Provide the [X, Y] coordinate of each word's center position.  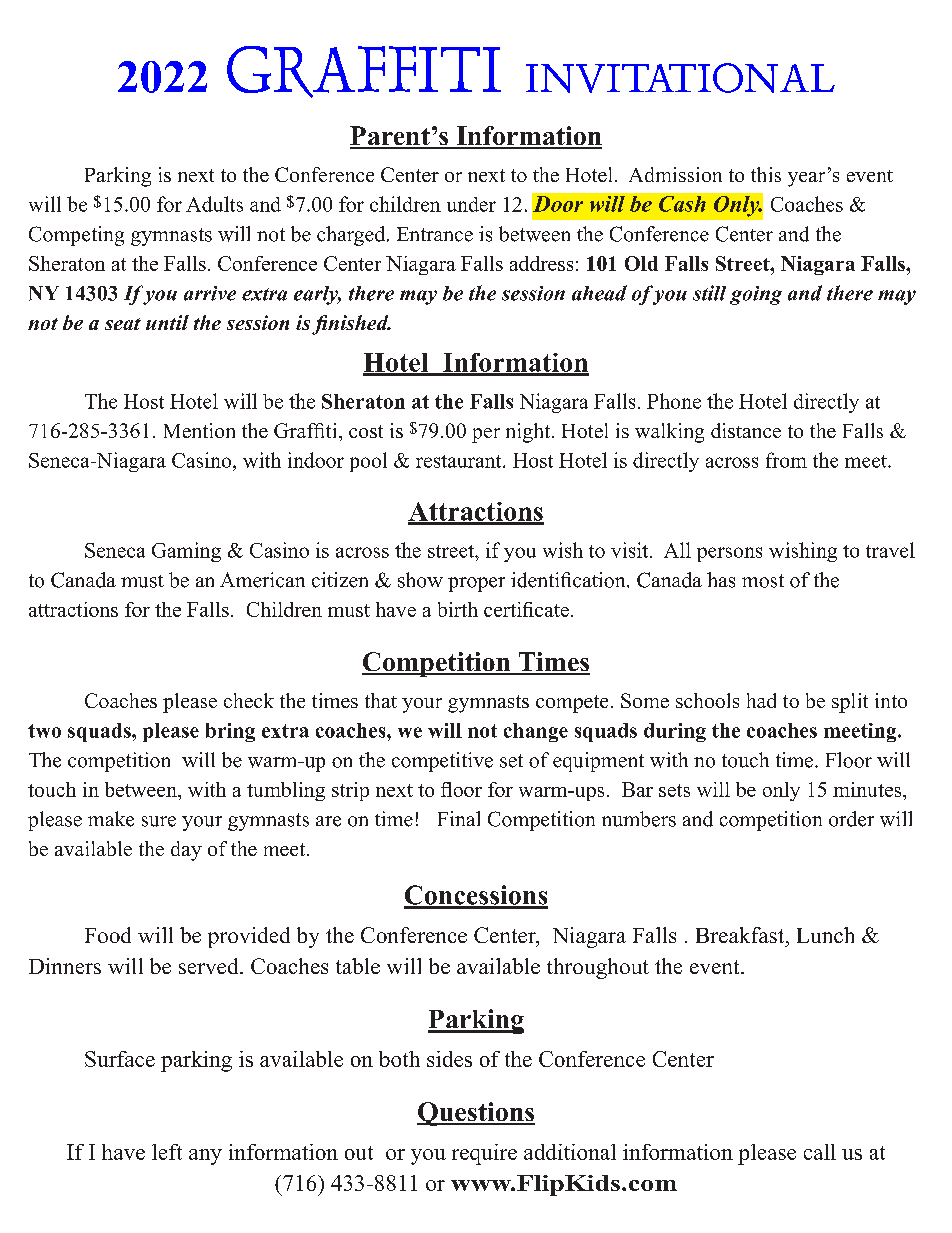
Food [108, 935]
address [541, 263]
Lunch [825, 935]
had [761, 700]
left [167, 1152]
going [756, 295]
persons [729, 554]
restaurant [460, 461]
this [766, 174]
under [471, 204]
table [358, 966]
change [536, 732]
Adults [214, 204]
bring [230, 732]
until [167, 322]
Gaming [186, 552]
